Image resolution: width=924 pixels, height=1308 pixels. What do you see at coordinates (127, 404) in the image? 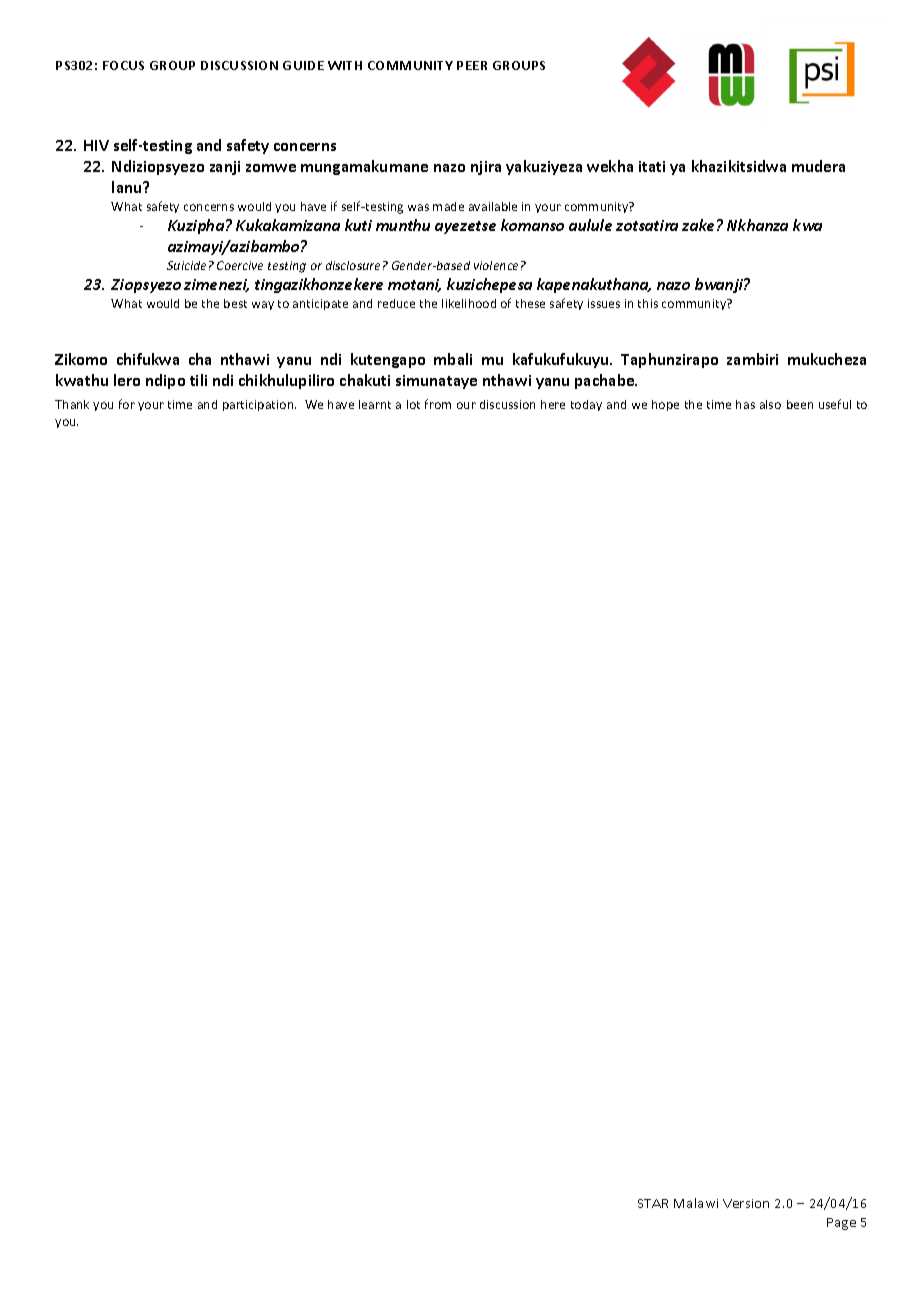
I see `for` at bounding box center [127, 404].
